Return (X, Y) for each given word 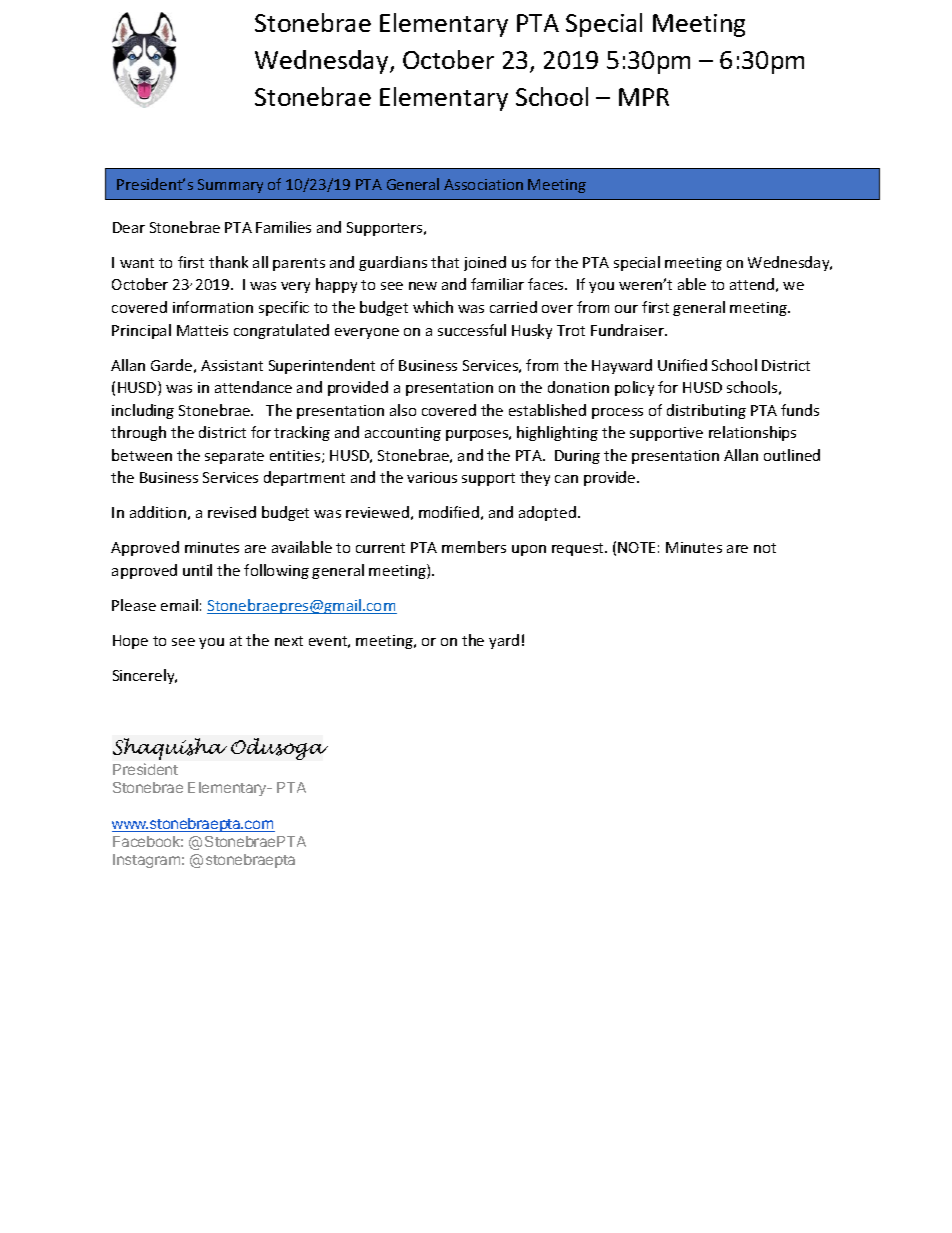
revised (232, 512)
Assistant (232, 365)
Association (483, 184)
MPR (644, 97)
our (626, 309)
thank (228, 262)
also (403, 410)
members (474, 547)
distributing (706, 411)
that (445, 262)
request (579, 549)
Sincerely (145, 676)
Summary (230, 186)
